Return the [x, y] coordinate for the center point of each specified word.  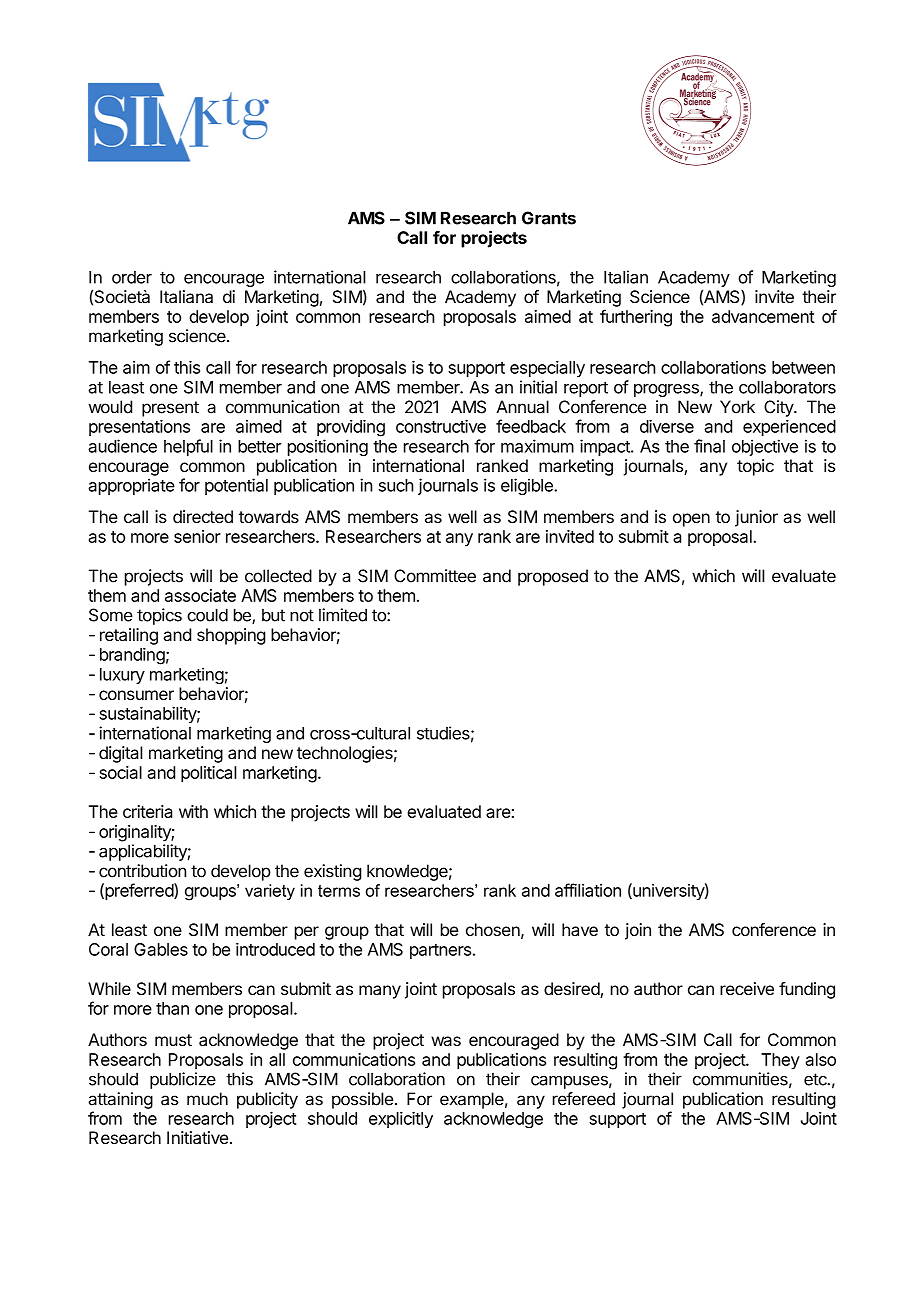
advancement [763, 316]
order [132, 277]
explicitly [401, 1119]
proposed [553, 577]
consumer [136, 695]
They [780, 1061]
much [207, 1099]
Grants [549, 218]
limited [343, 615]
